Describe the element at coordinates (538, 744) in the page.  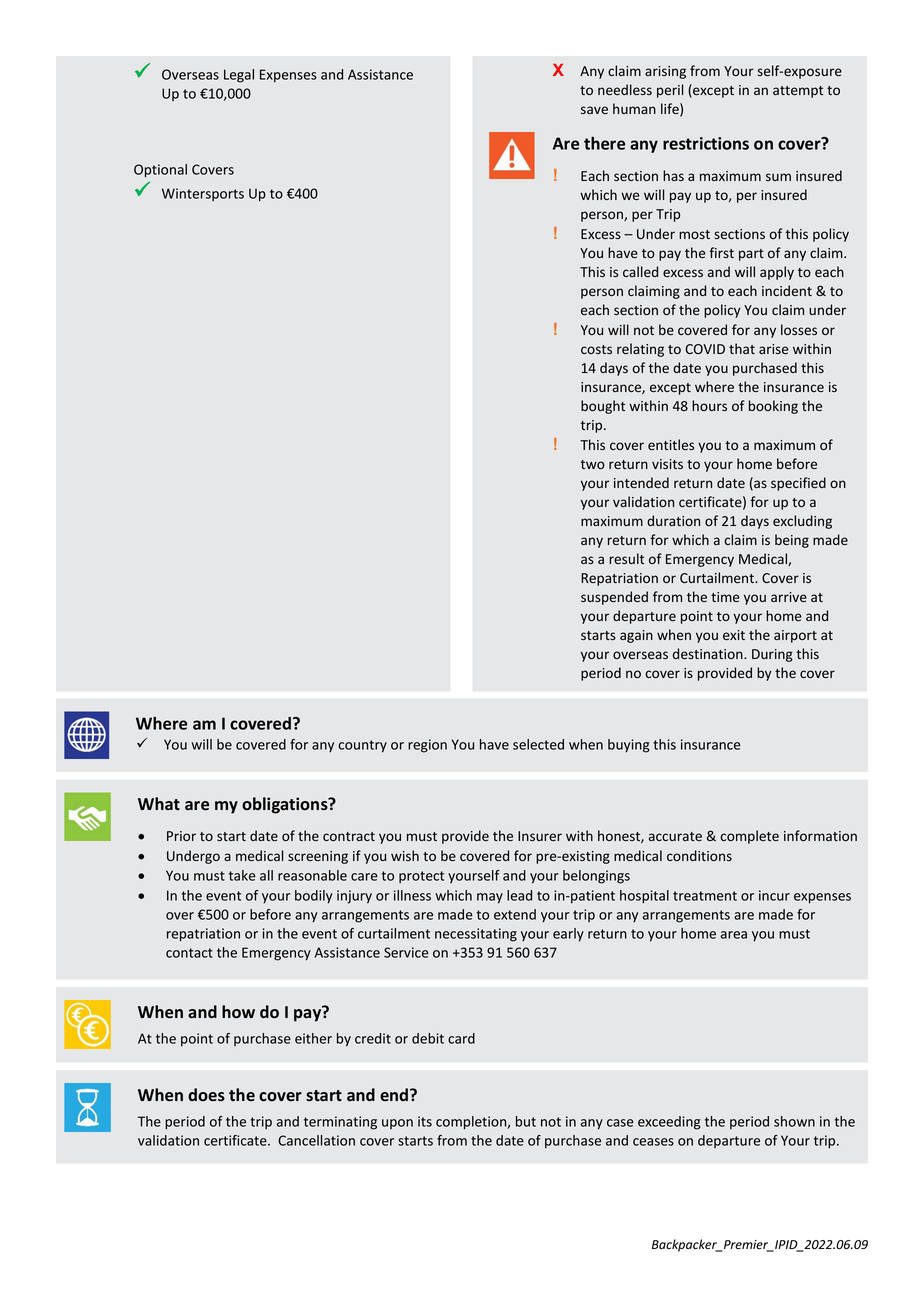
I see `selected` at that location.
